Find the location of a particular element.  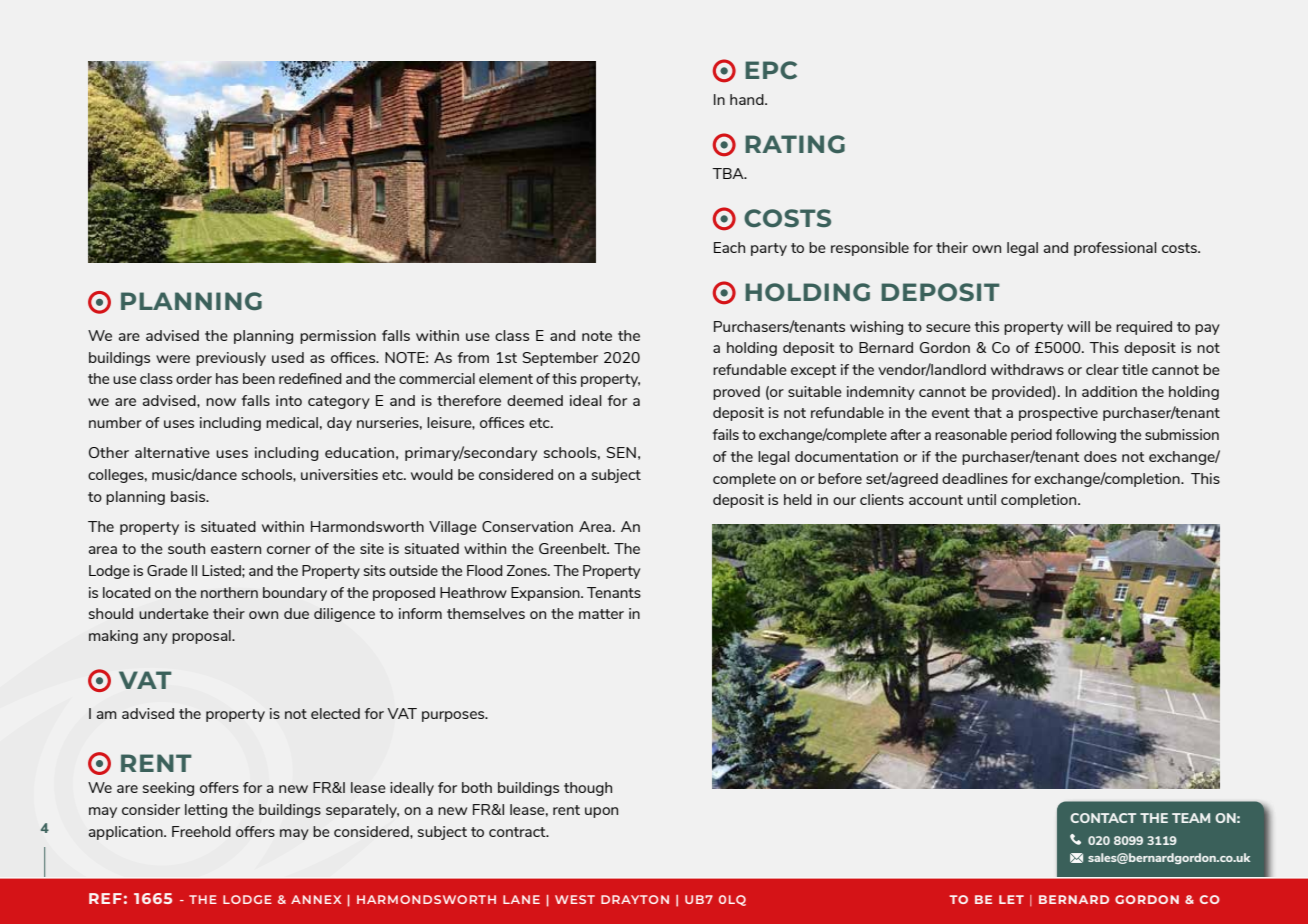

SEN is located at coordinates (621, 452).
